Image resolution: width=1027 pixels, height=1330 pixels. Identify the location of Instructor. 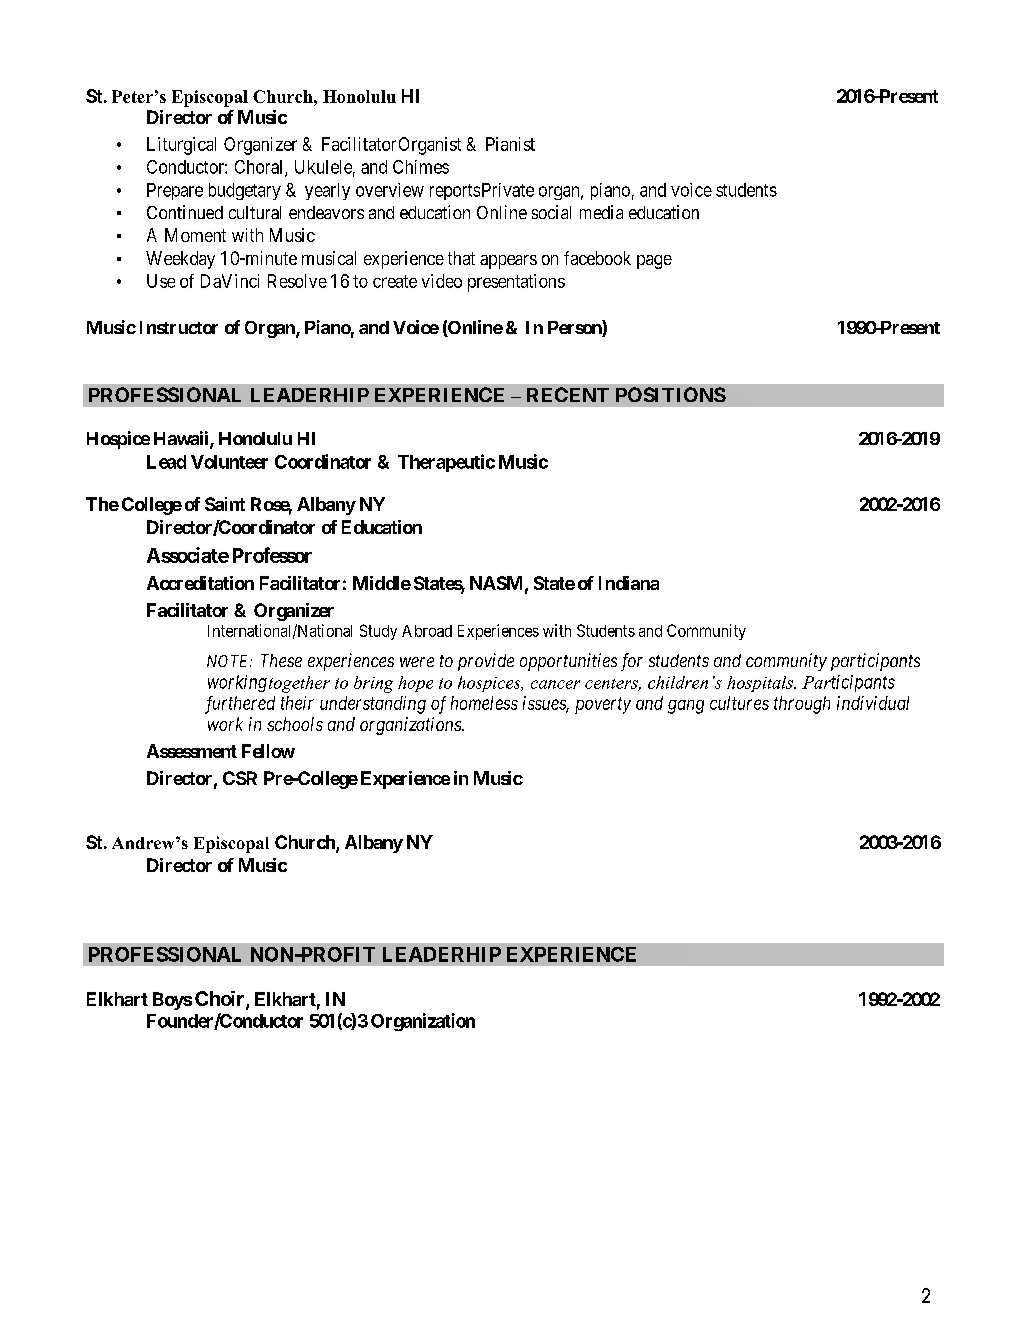
(179, 327).
